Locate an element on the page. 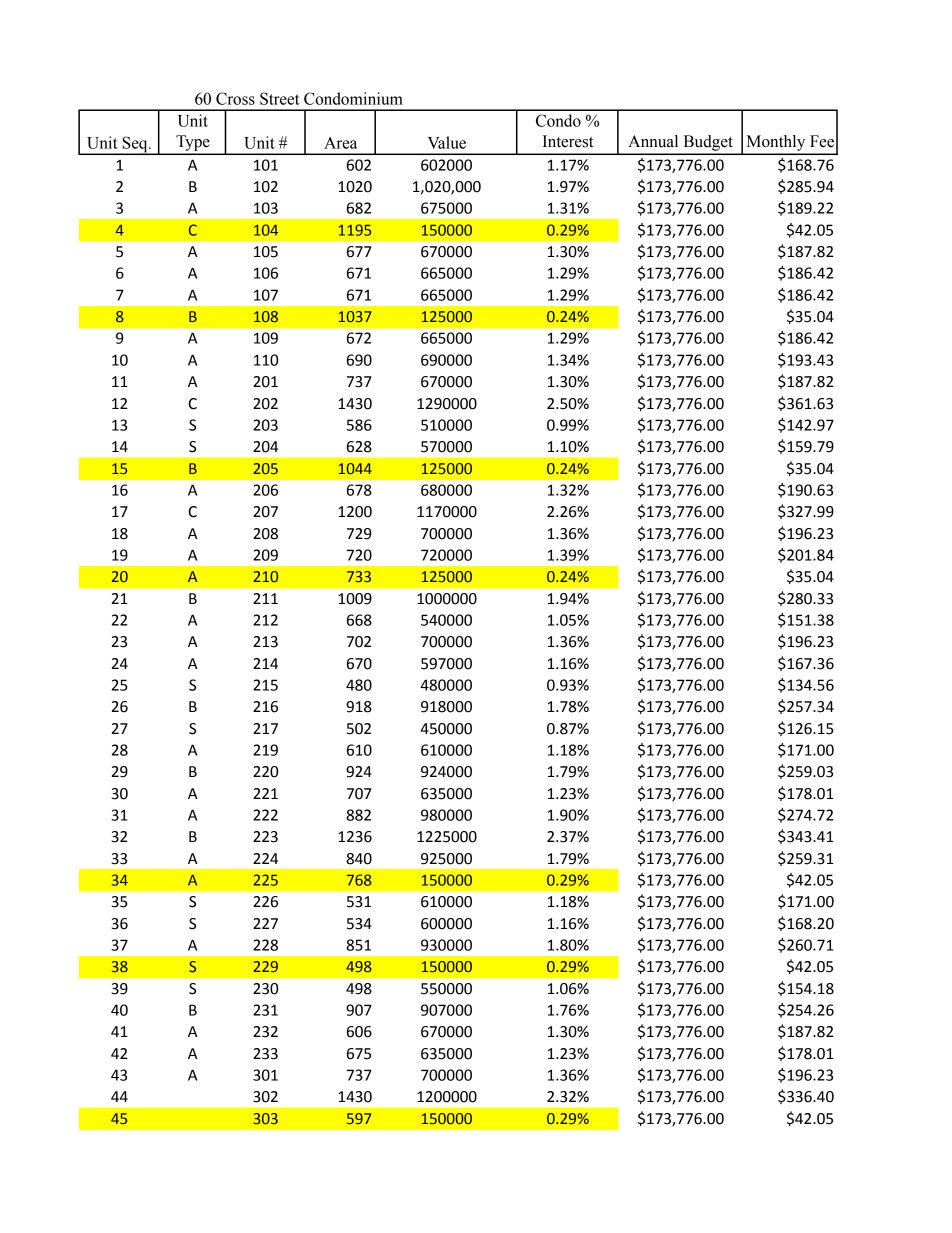 The image size is (952, 1233). Area is located at coordinates (340, 143).
